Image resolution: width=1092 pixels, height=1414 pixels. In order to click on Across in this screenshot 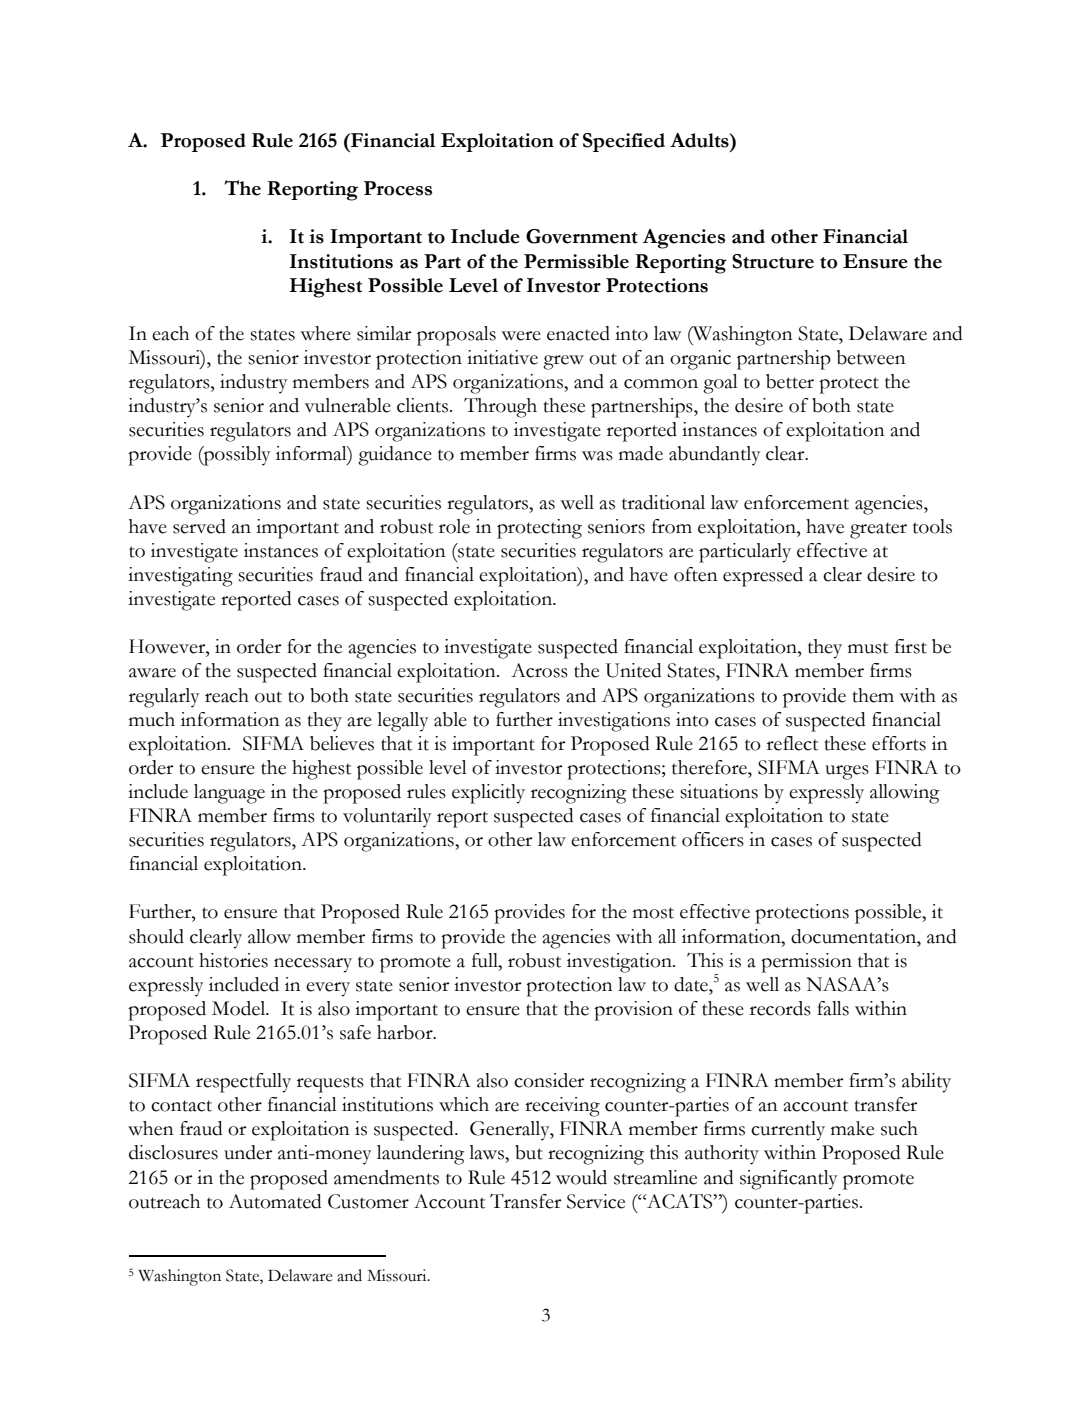, I will do `click(539, 670)`.
